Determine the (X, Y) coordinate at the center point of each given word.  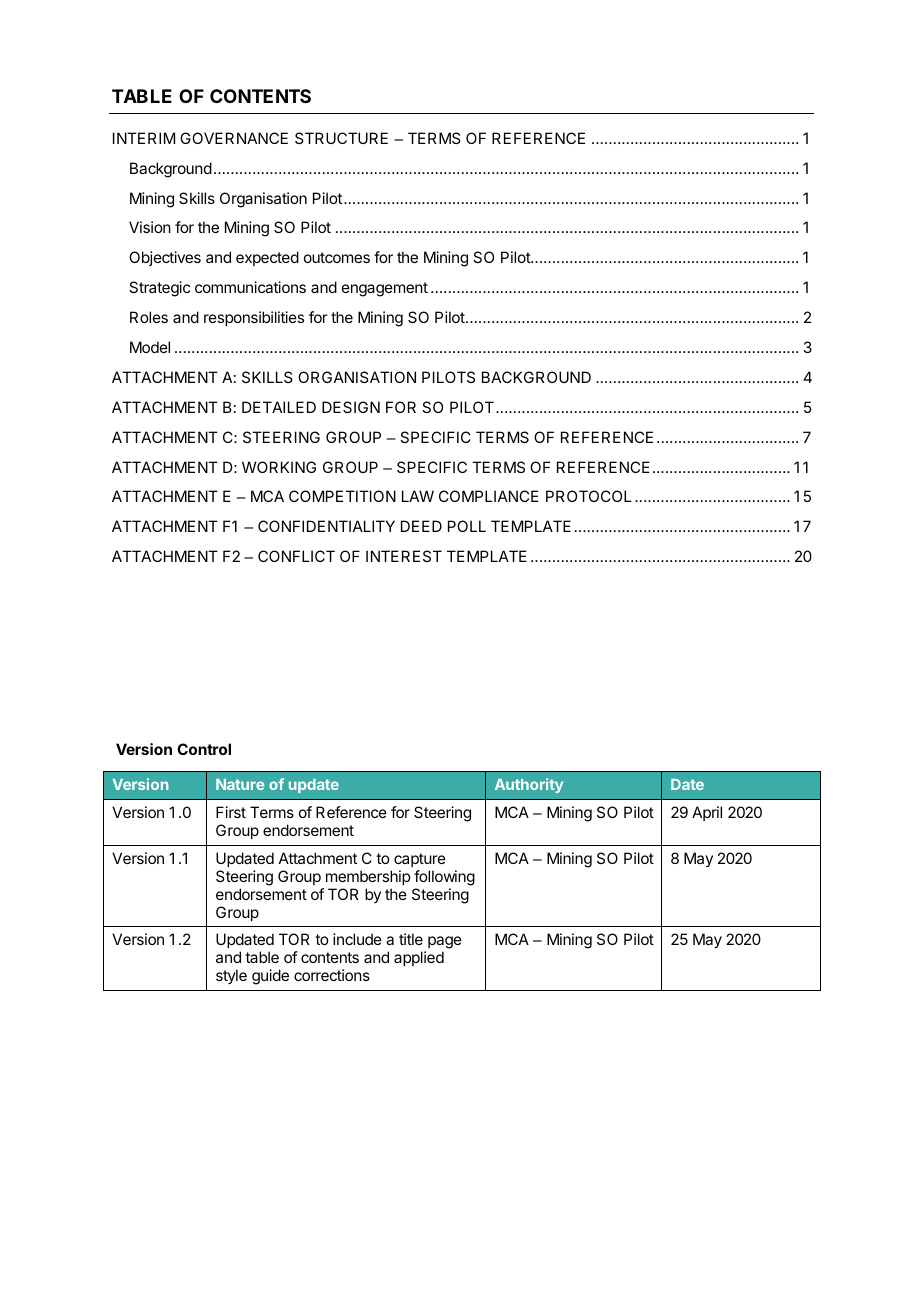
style (231, 976)
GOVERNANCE (234, 138)
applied (419, 958)
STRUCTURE (341, 138)
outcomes (337, 257)
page (445, 944)
